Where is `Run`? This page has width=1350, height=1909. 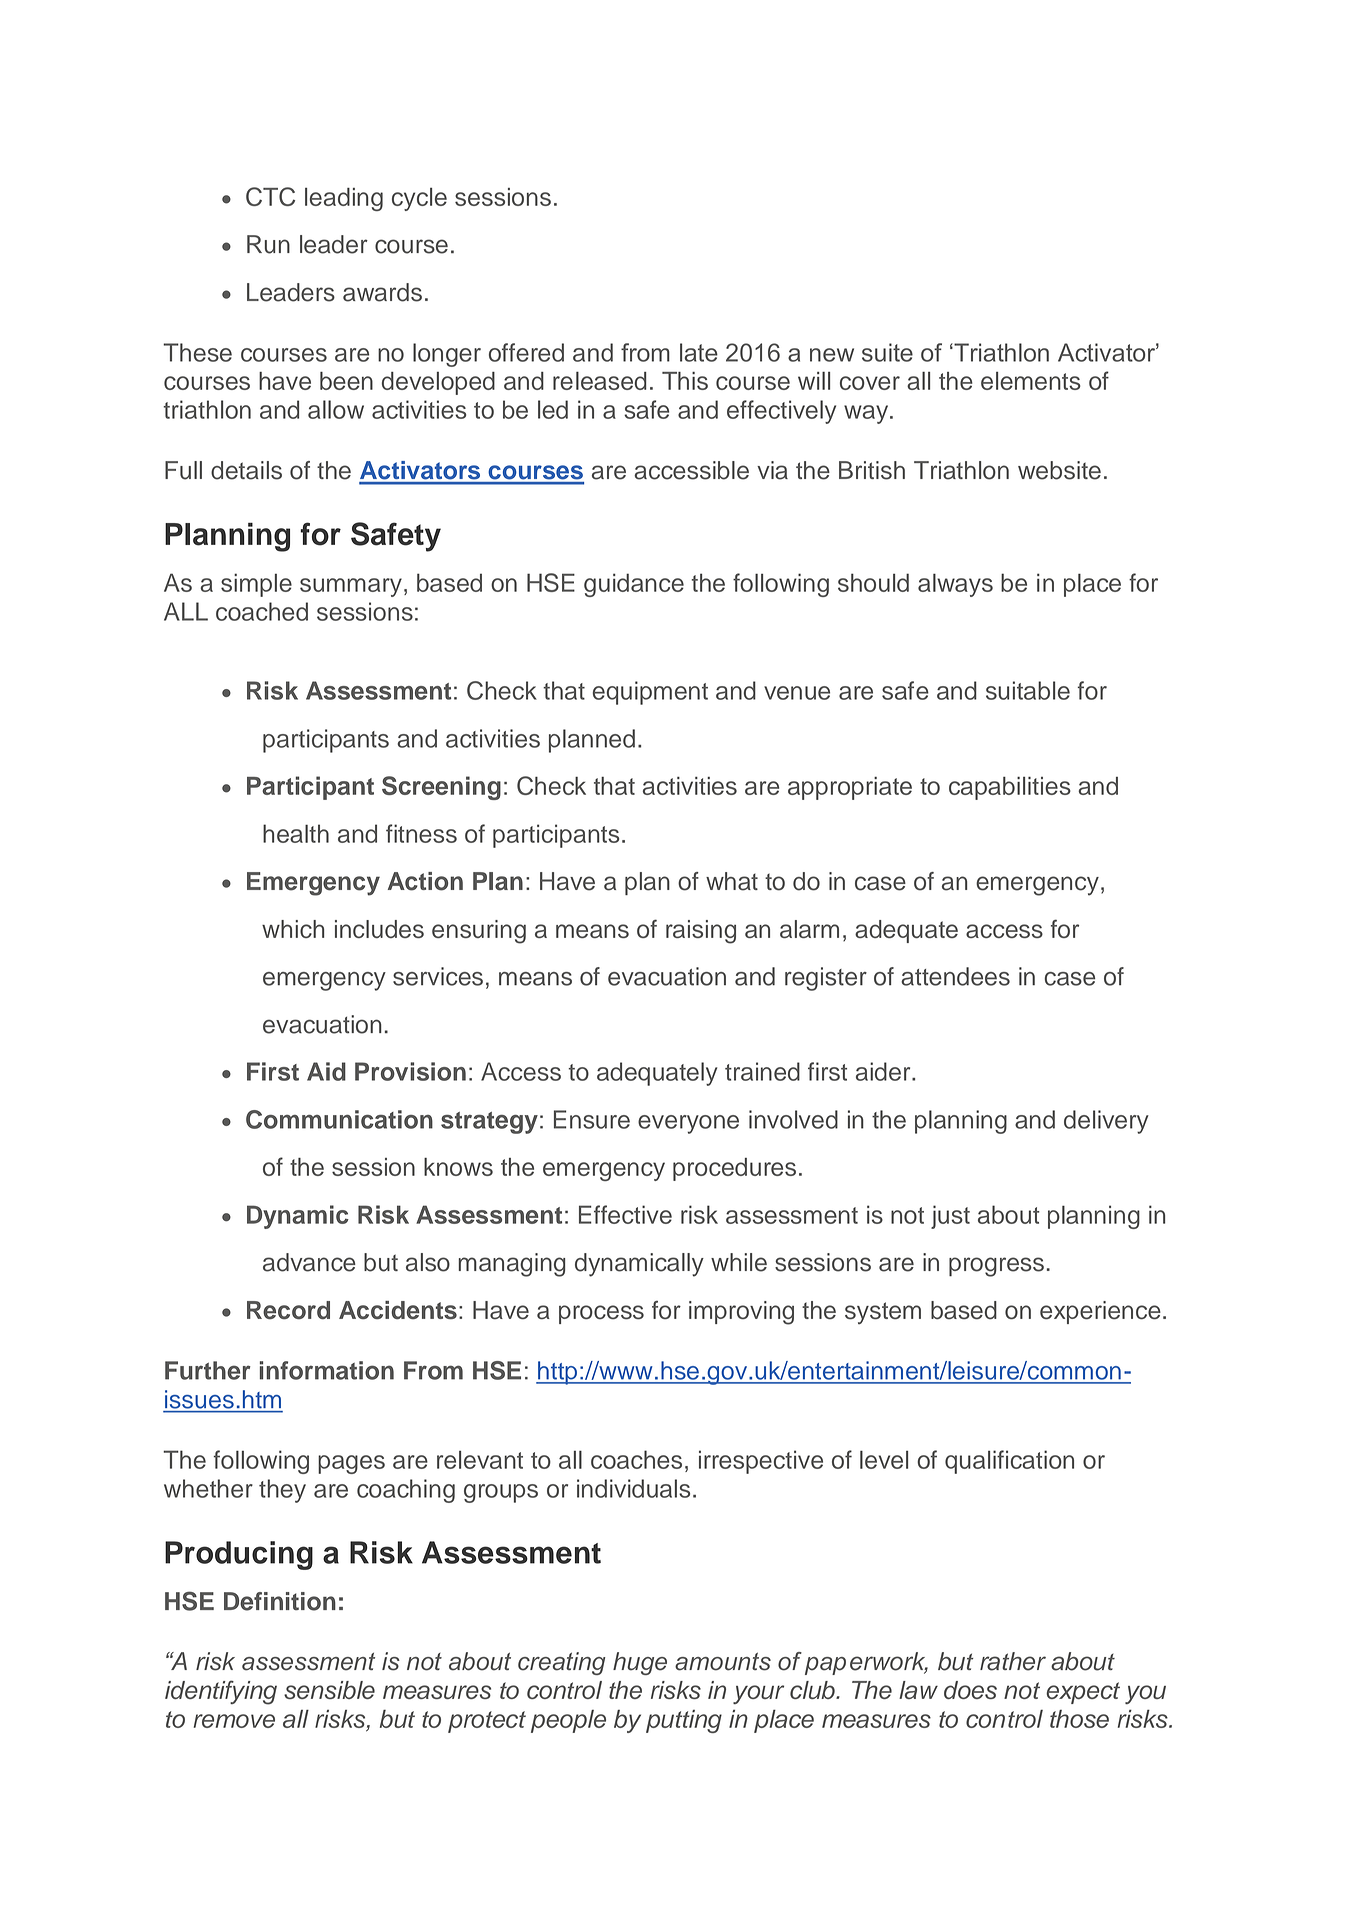 Run is located at coordinates (268, 244).
